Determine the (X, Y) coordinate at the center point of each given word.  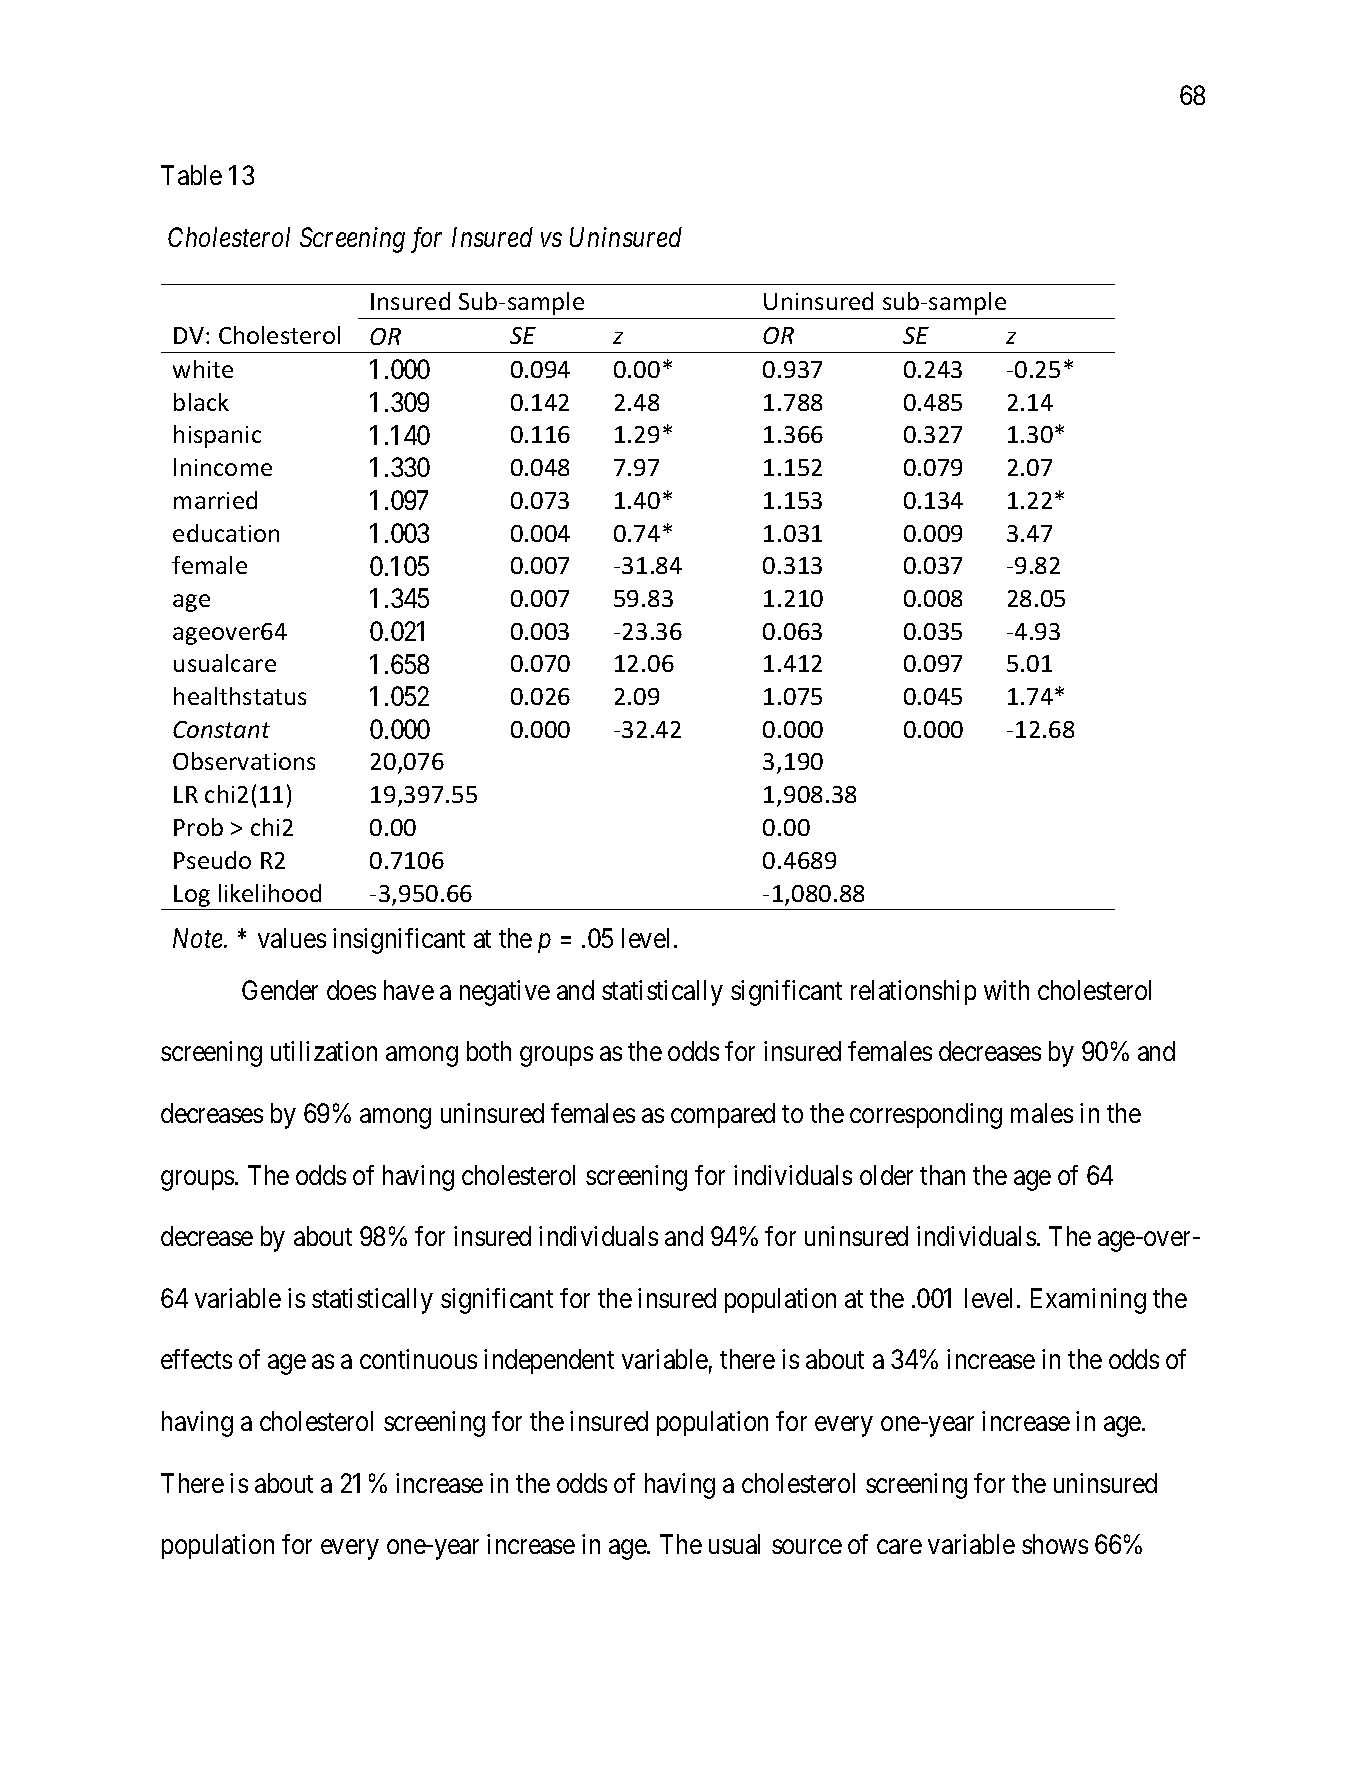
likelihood (270, 893)
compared (723, 1115)
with (1006, 990)
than (942, 1175)
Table (191, 175)
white (203, 369)
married (215, 500)
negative (505, 993)
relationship (913, 992)
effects (196, 1359)
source (807, 1547)
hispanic (217, 436)
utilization (324, 1051)
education (226, 533)
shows (1055, 1544)
